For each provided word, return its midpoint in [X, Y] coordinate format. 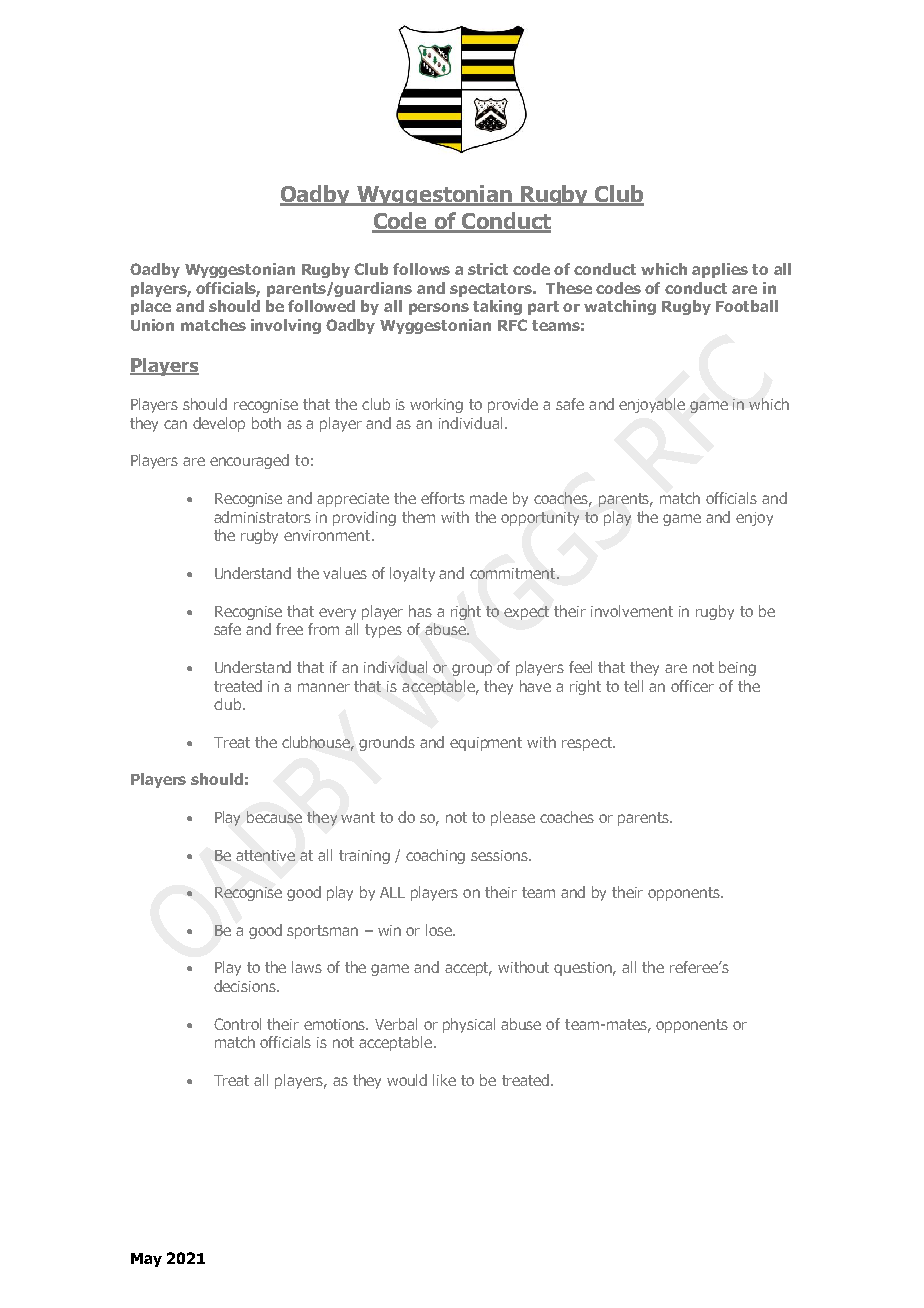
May [146, 1260]
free [289, 629]
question [584, 969]
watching [620, 307]
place [151, 307]
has [420, 611]
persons [439, 309]
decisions [246, 986]
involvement [632, 611]
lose [440, 930]
